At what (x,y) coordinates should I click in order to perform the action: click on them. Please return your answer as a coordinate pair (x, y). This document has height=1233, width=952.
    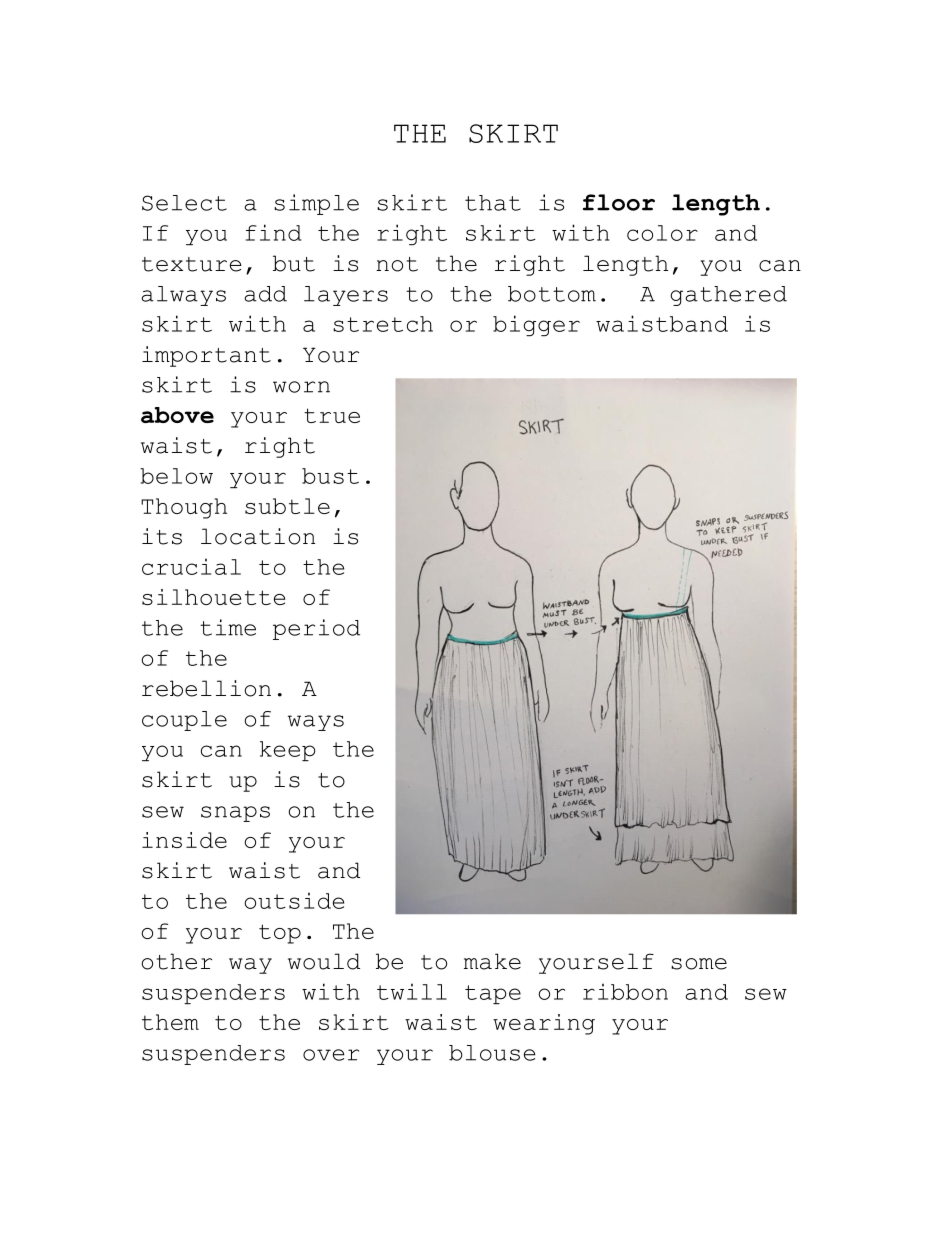
    Looking at the image, I should click on (170, 1022).
